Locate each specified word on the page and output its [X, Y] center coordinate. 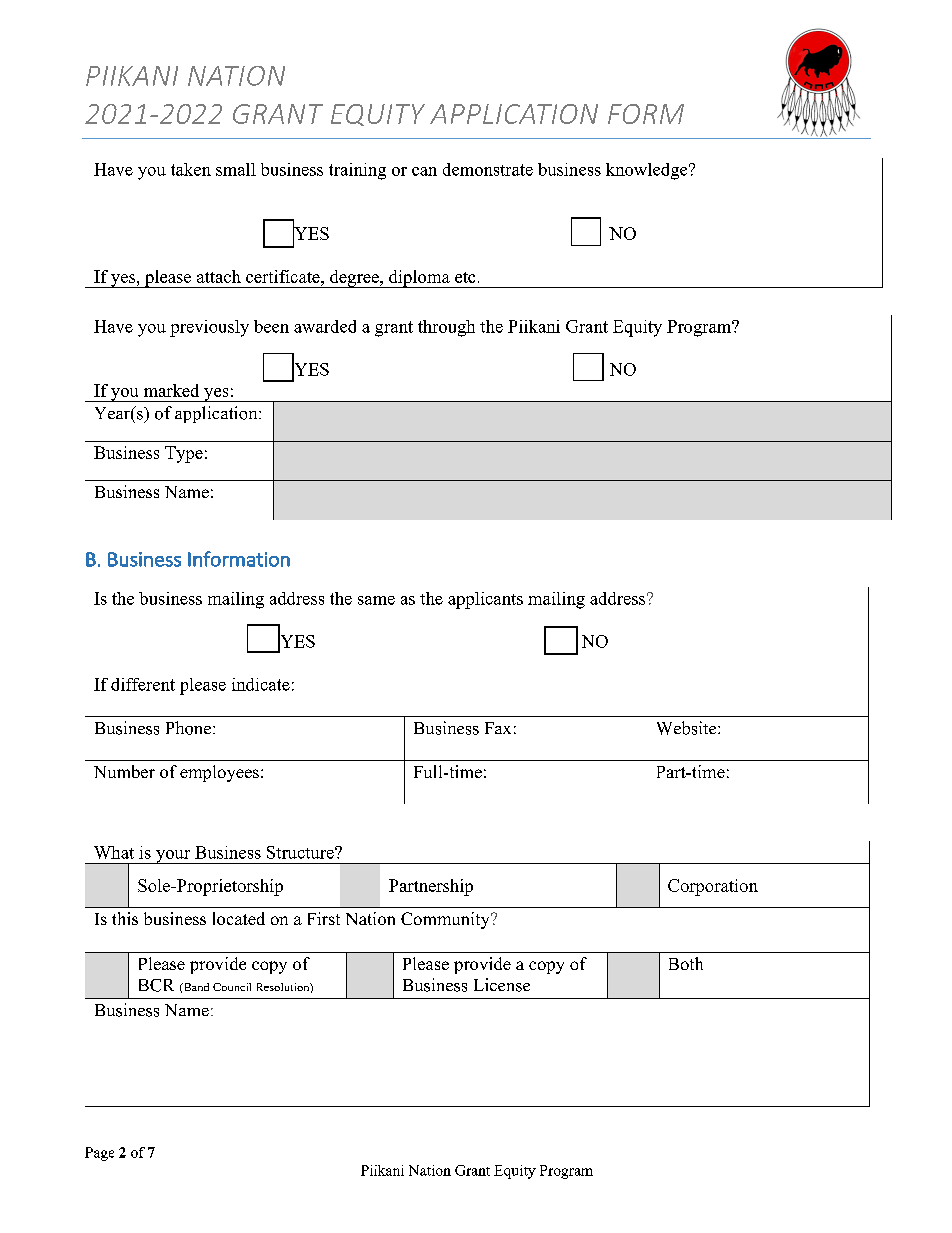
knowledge [648, 171]
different [143, 684]
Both [686, 963]
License [502, 985]
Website [688, 728]
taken [191, 169]
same [376, 600]
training [357, 171]
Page [99, 1154]
